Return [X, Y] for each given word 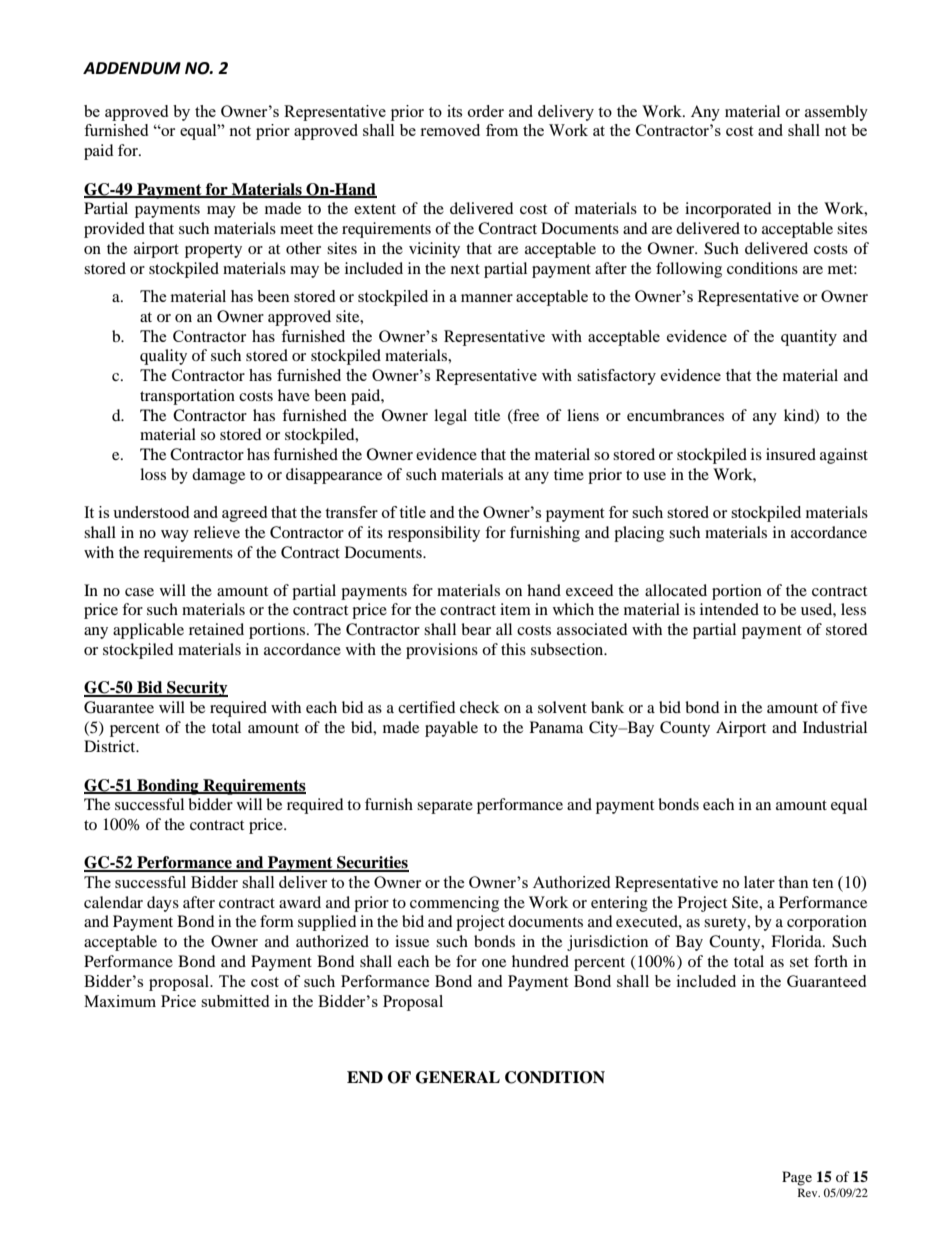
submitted [235, 1001]
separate [445, 807]
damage [218, 476]
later [759, 882]
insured [791, 454]
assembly [836, 113]
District [111, 746]
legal [450, 417]
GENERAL [458, 1077]
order [486, 111]
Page [797, 1178]
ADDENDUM [132, 68]
